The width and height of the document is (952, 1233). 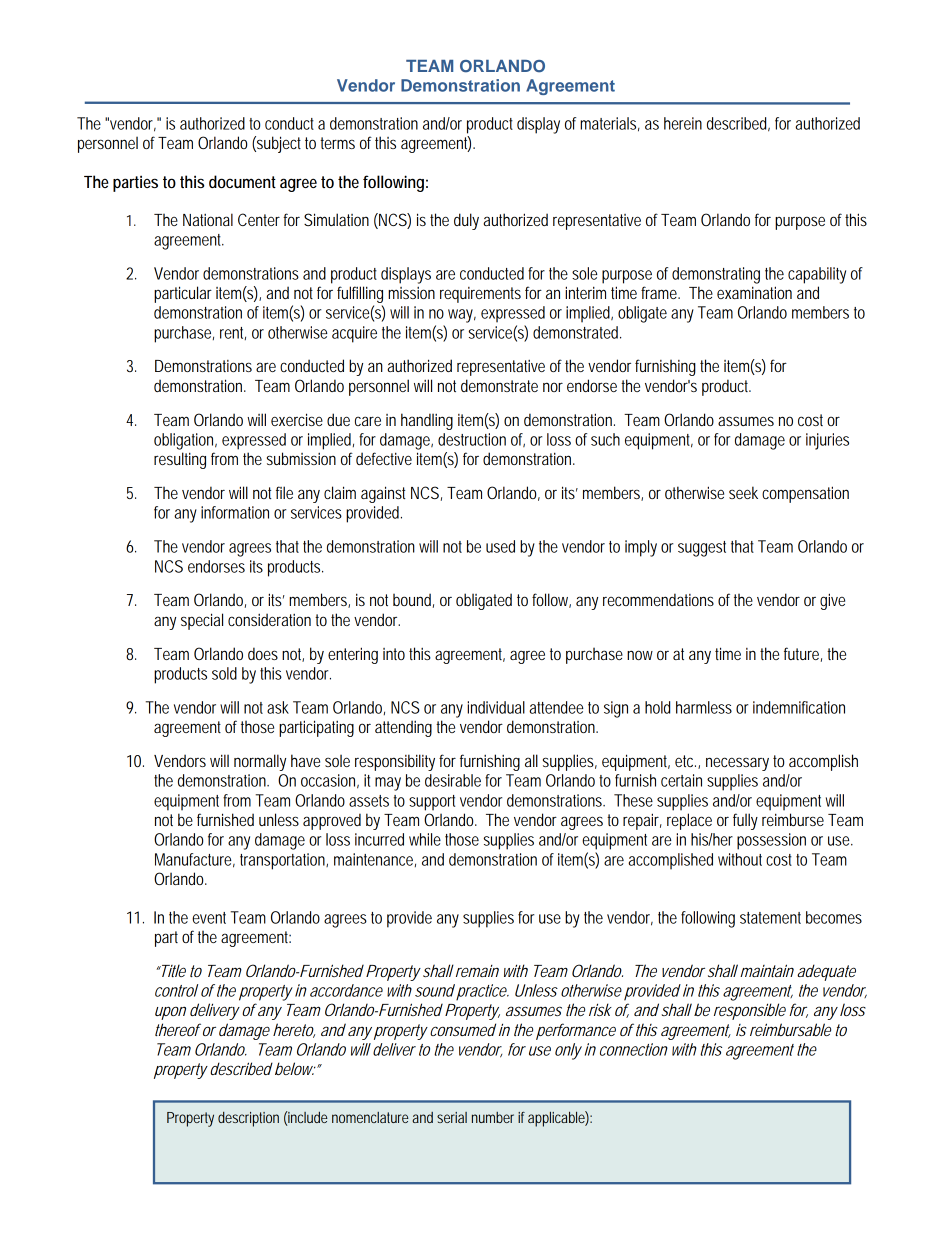 What do you see at coordinates (472, 439) in the document?
I see `destruction` at bounding box center [472, 439].
